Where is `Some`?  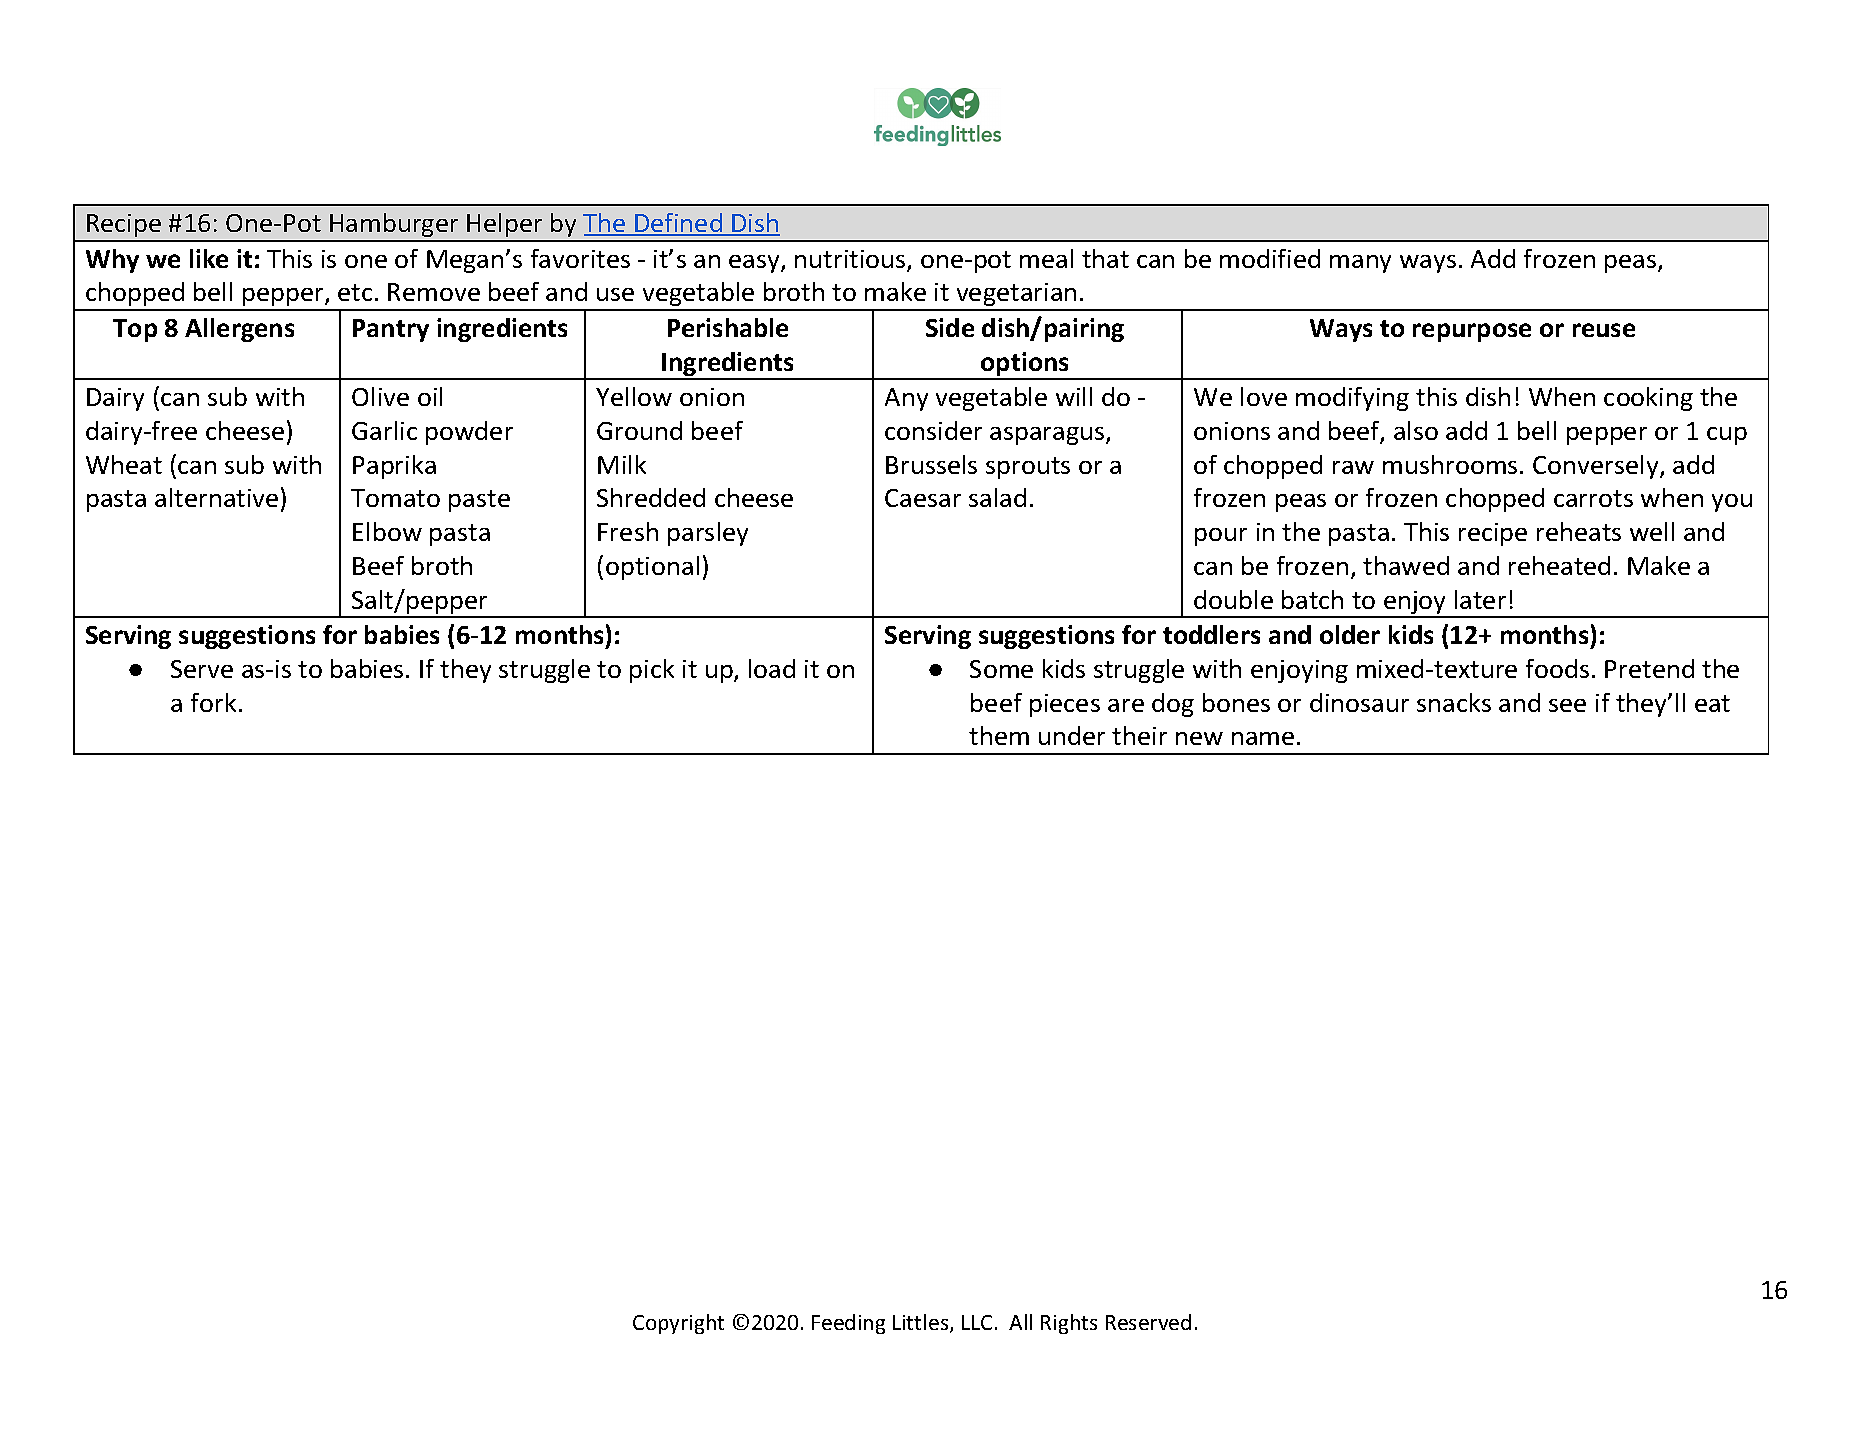
Some is located at coordinates (1001, 669).
